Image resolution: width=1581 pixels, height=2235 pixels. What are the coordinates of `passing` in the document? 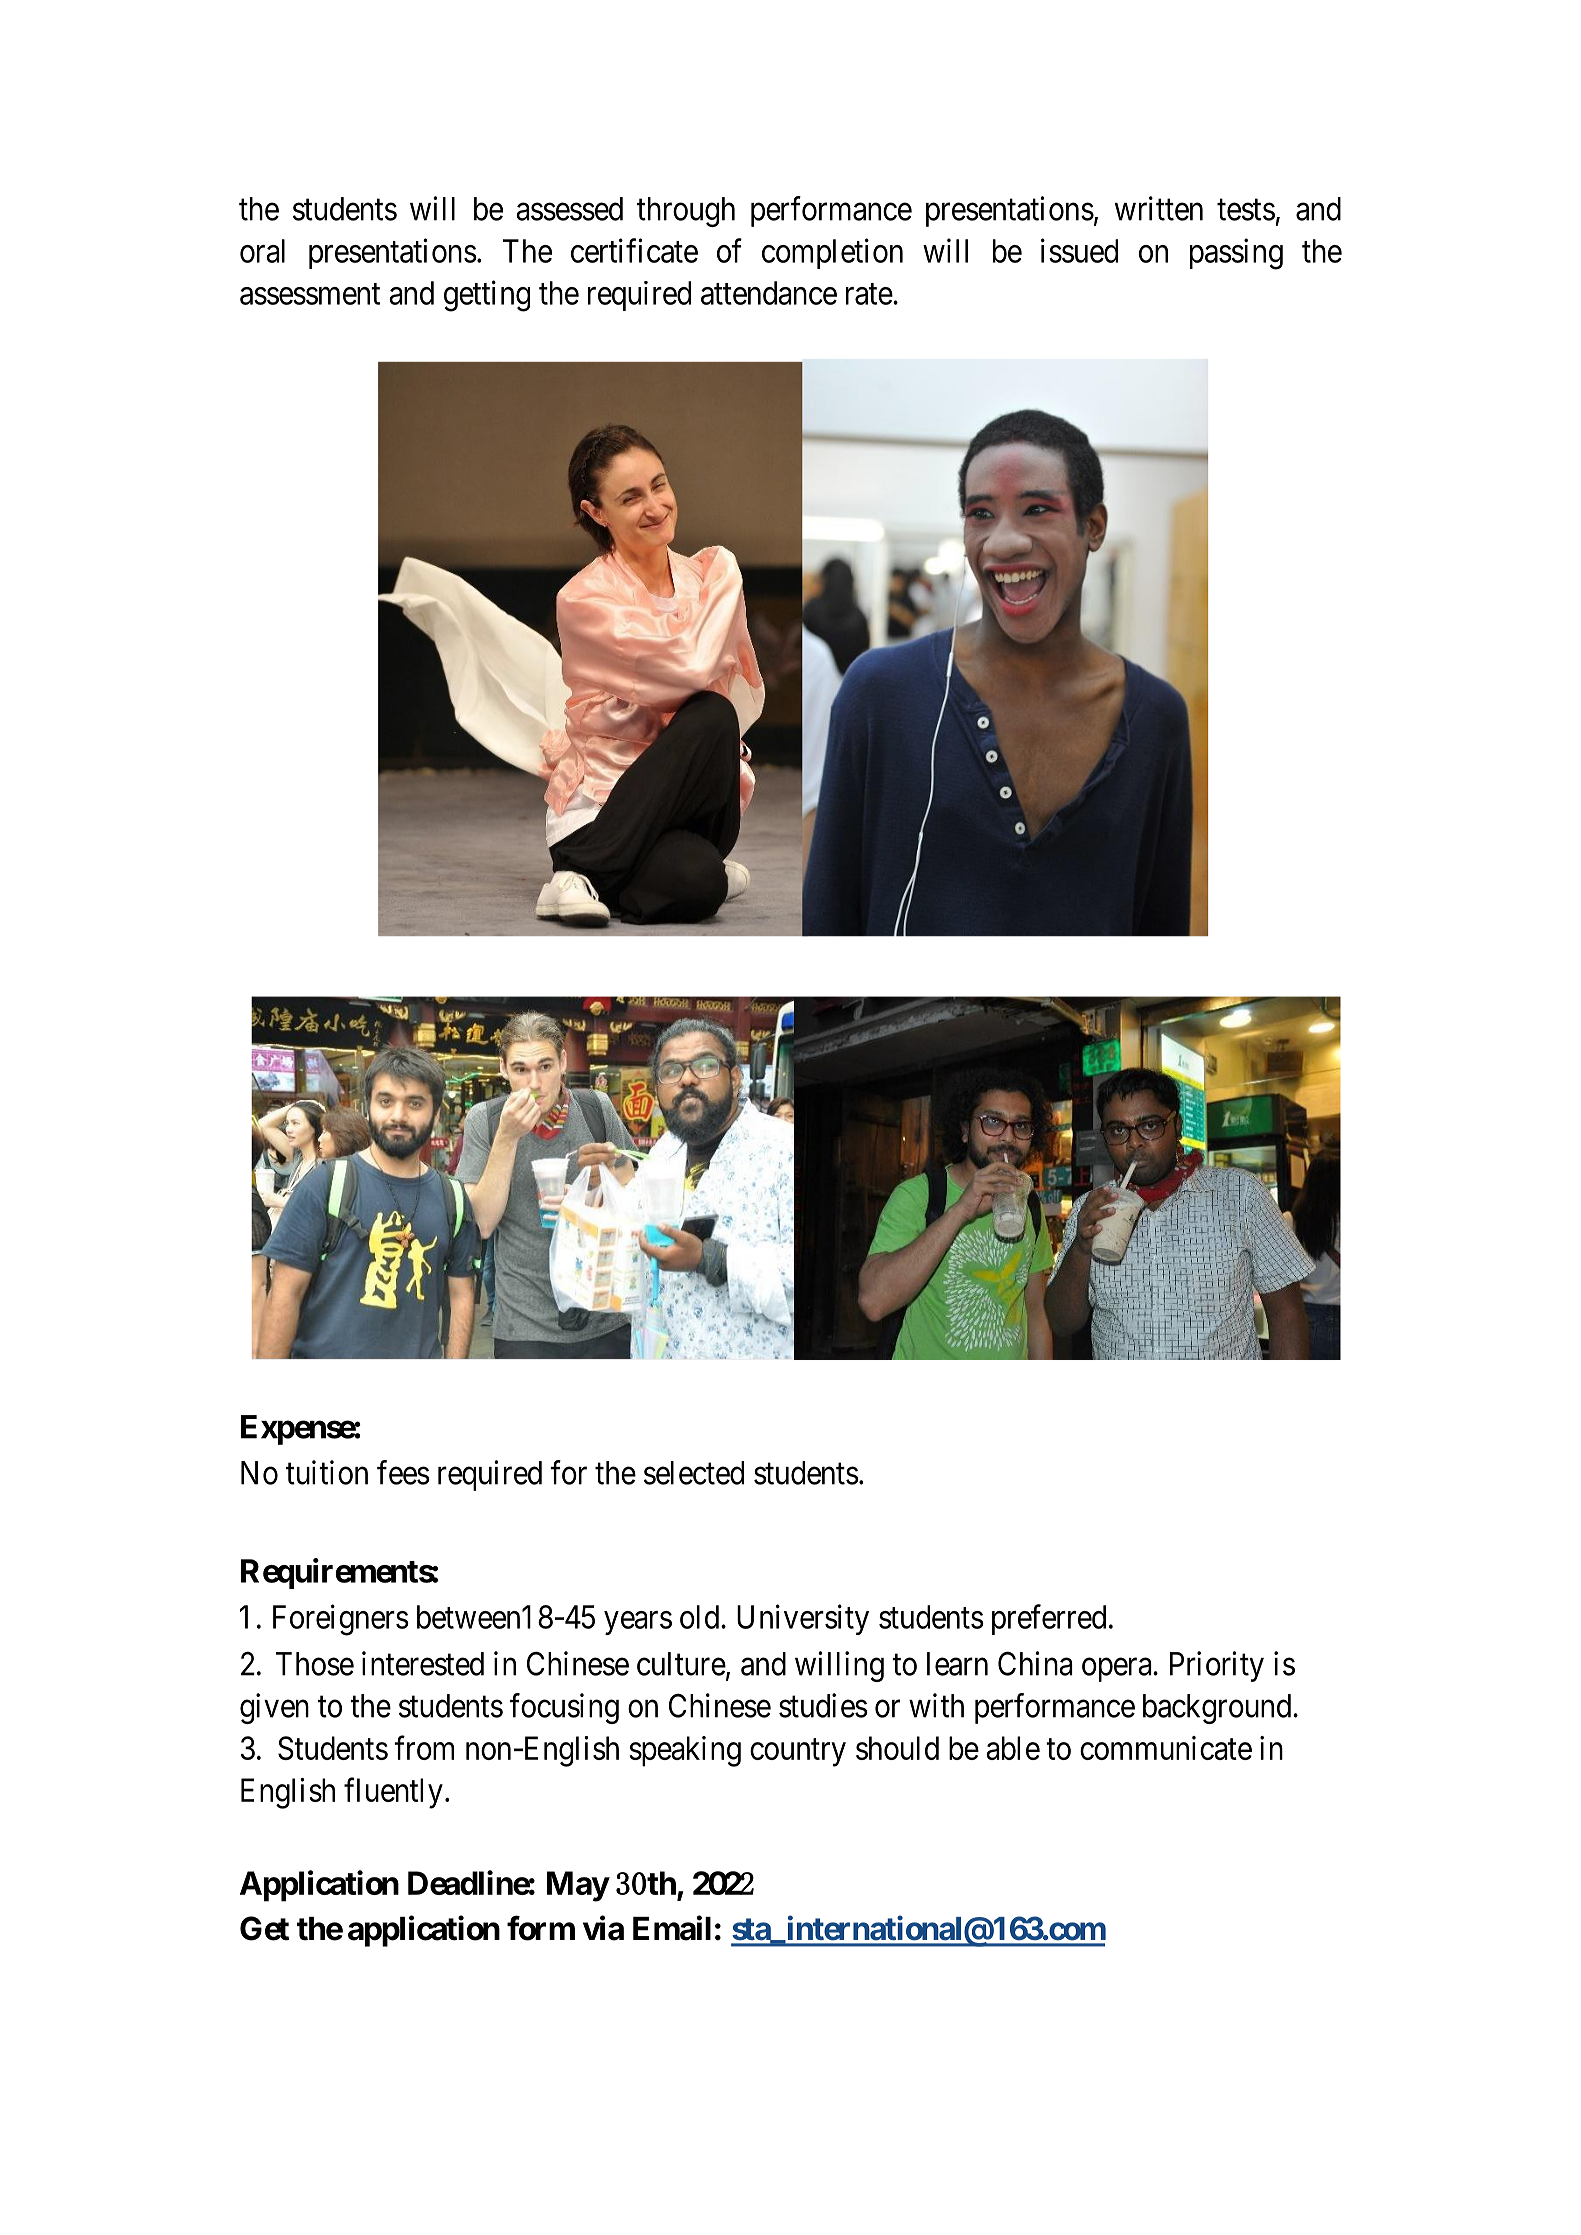 It's located at (1236, 254).
